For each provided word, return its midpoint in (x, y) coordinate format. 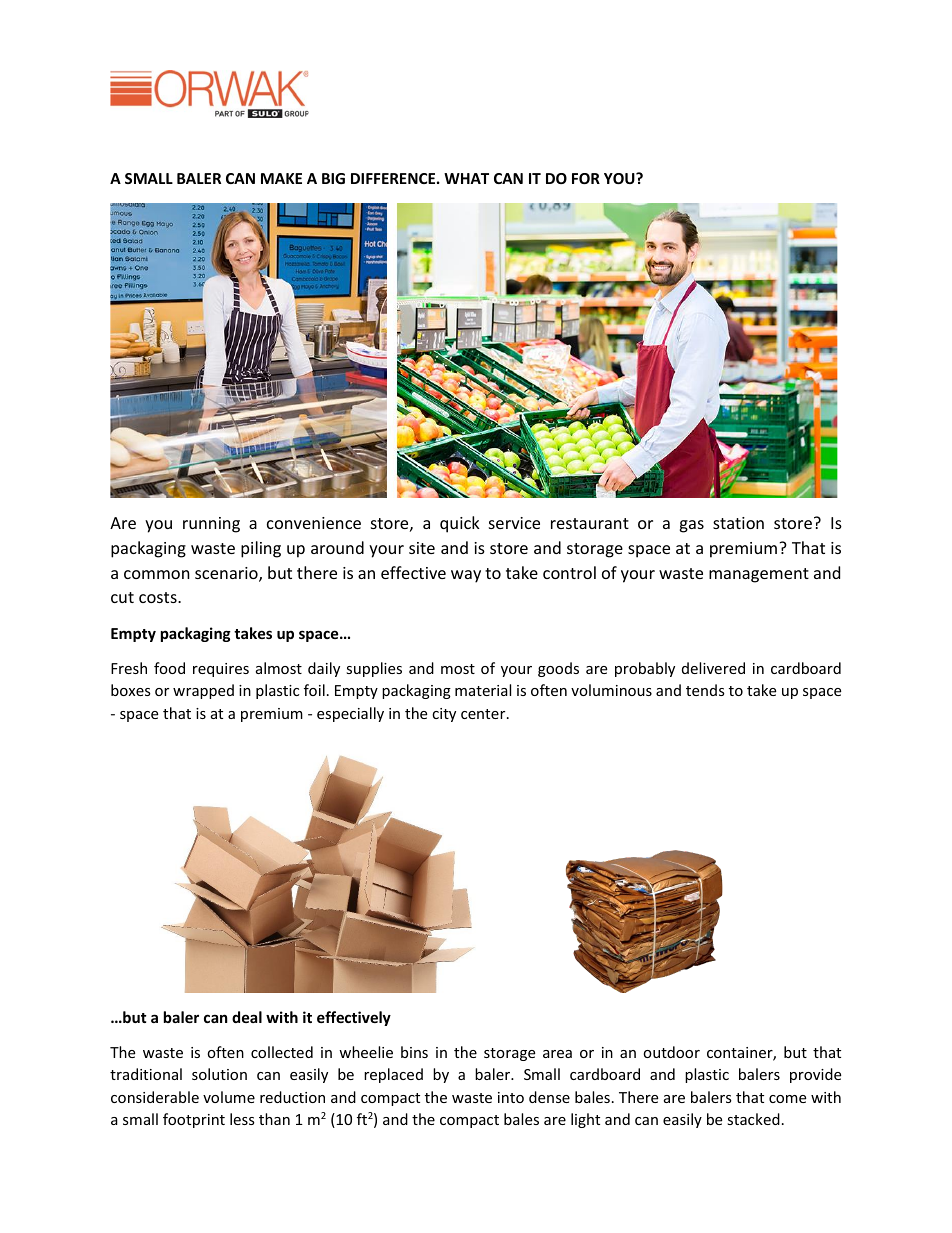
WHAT (466, 178)
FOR (586, 178)
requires (221, 670)
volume (229, 1097)
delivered (713, 668)
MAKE (281, 178)
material (483, 690)
